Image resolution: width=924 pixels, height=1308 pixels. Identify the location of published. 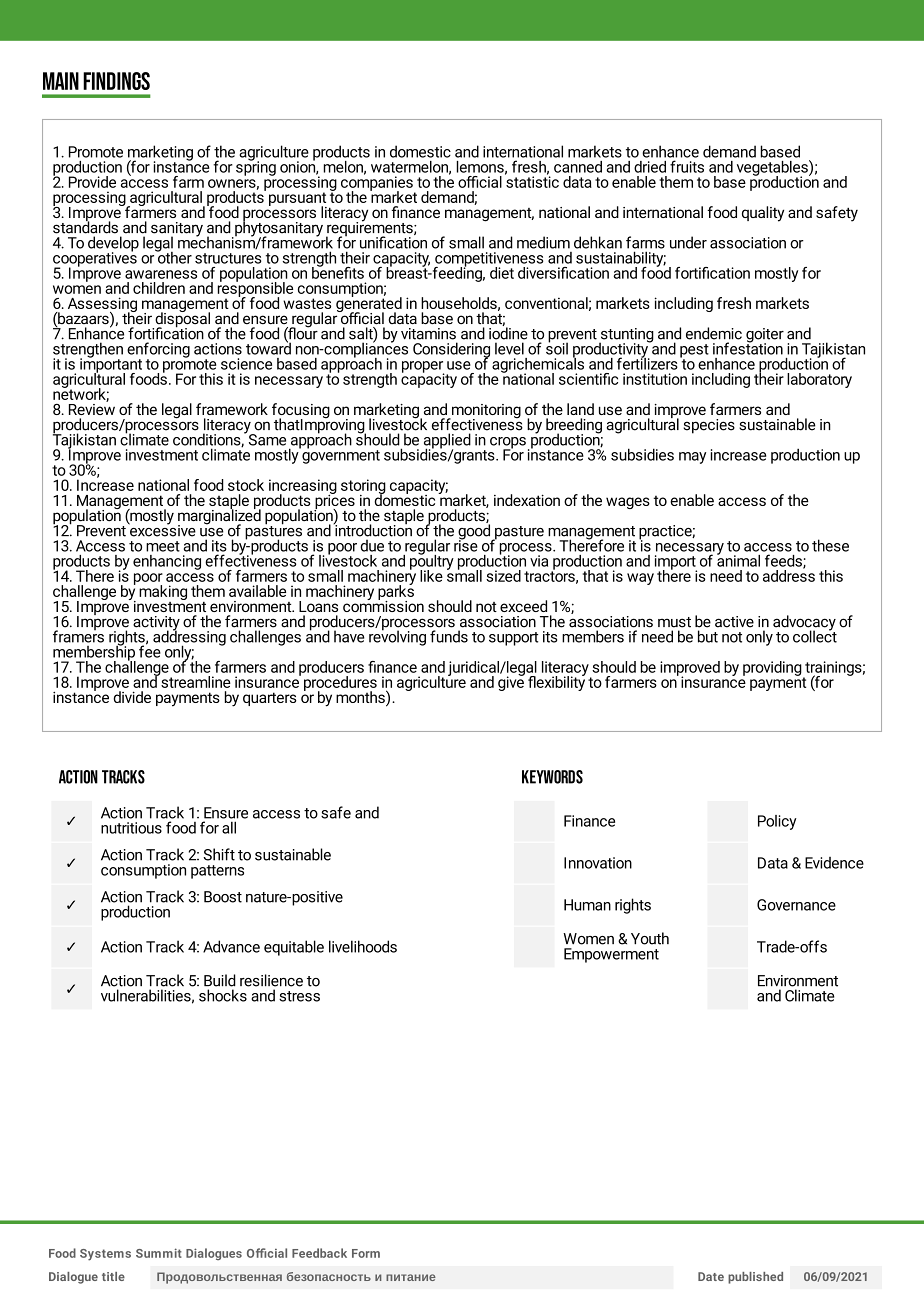
(755, 1278).
